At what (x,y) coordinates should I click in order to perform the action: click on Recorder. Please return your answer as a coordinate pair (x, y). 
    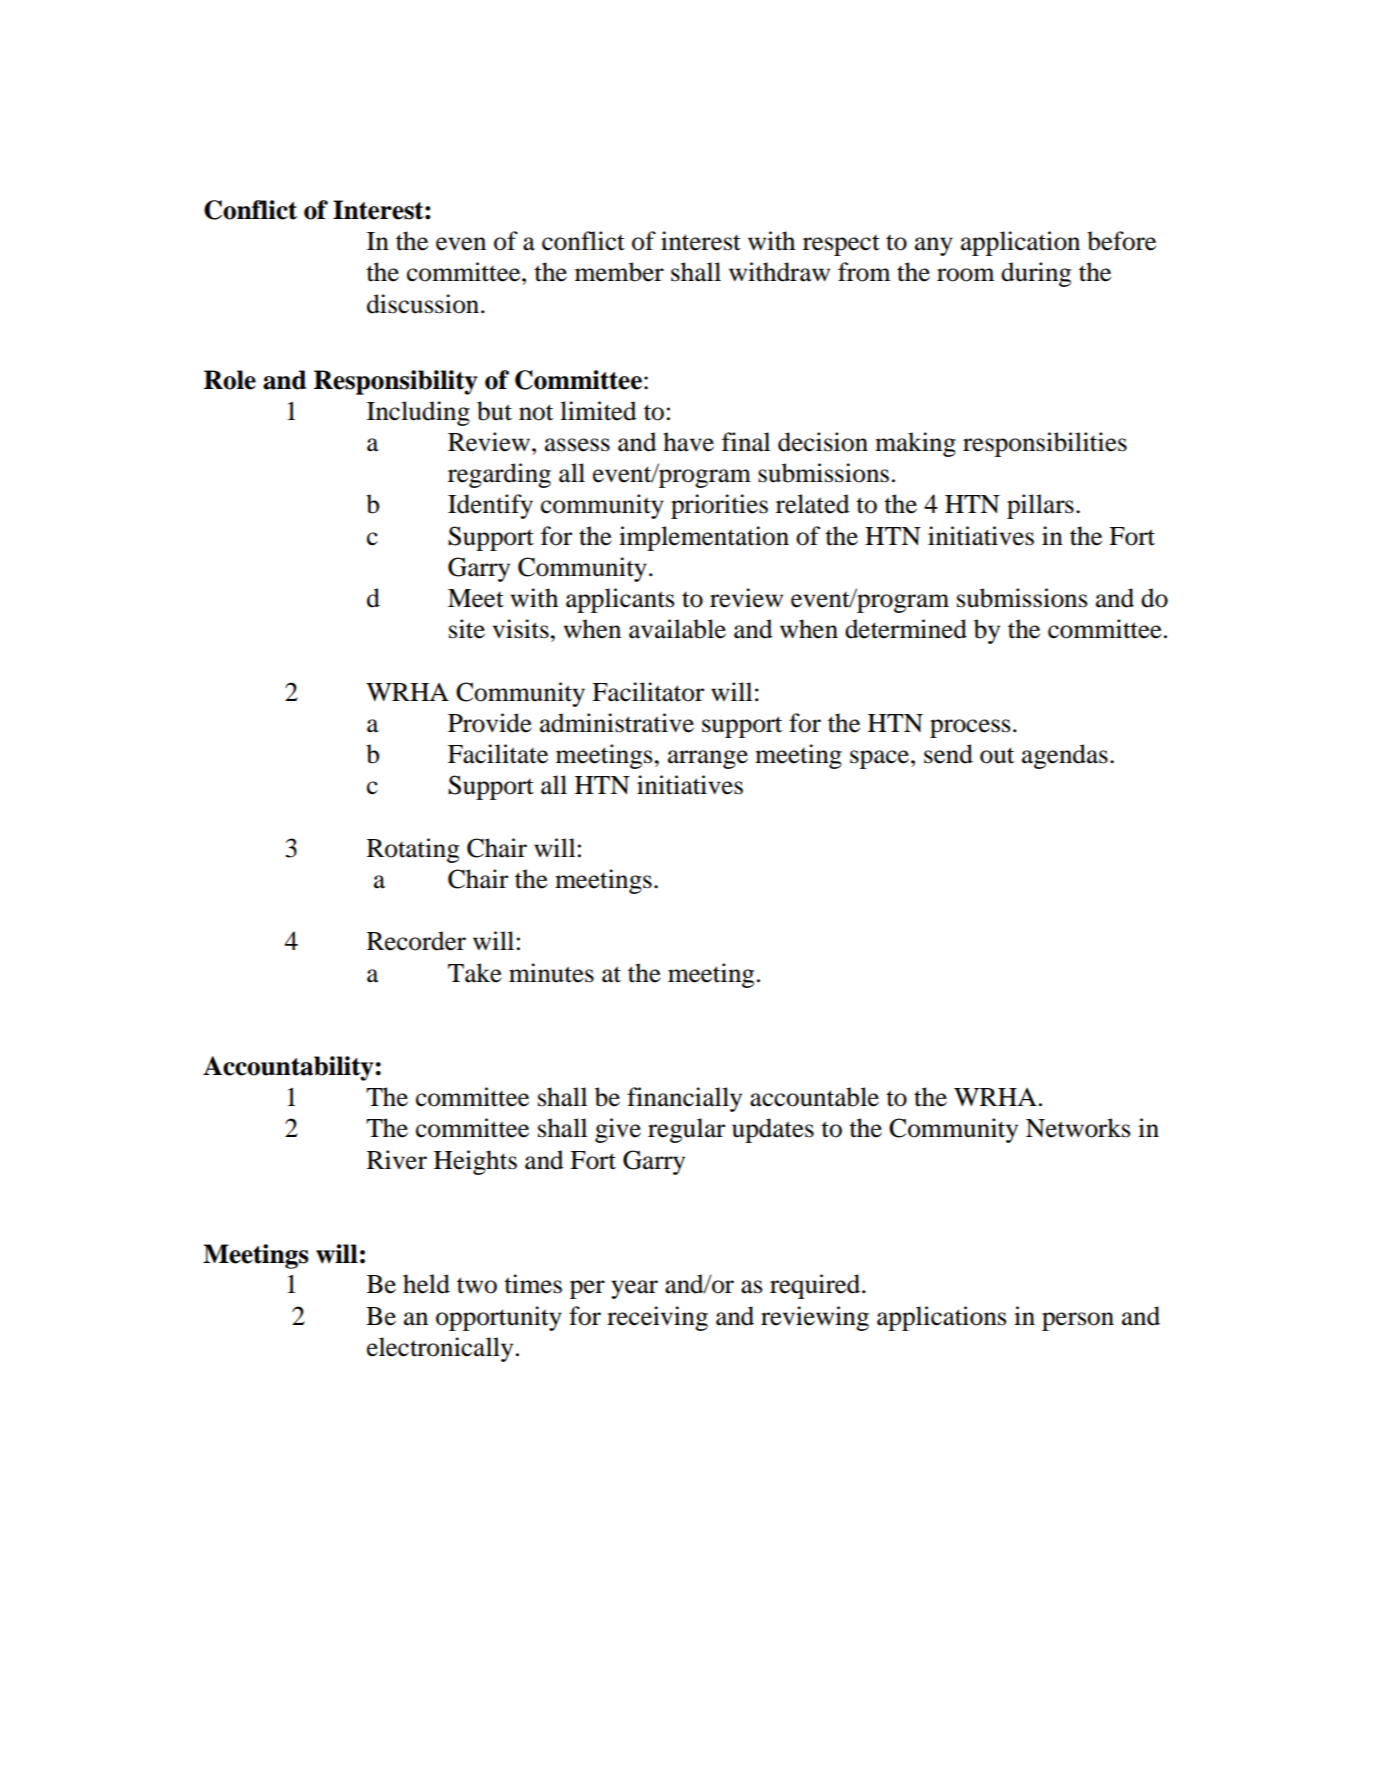
    Looking at the image, I should click on (416, 941).
